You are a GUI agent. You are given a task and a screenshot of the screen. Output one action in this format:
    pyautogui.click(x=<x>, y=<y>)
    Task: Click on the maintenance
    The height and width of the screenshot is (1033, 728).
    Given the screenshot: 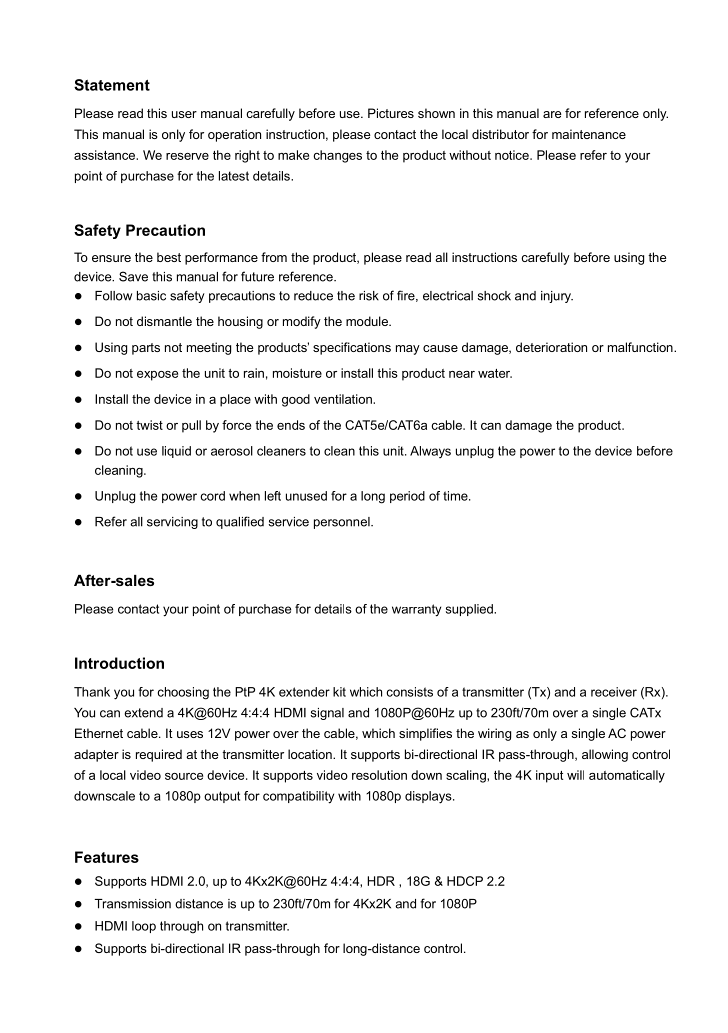 What is the action you would take?
    pyautogui.click(x=589, y=134)
